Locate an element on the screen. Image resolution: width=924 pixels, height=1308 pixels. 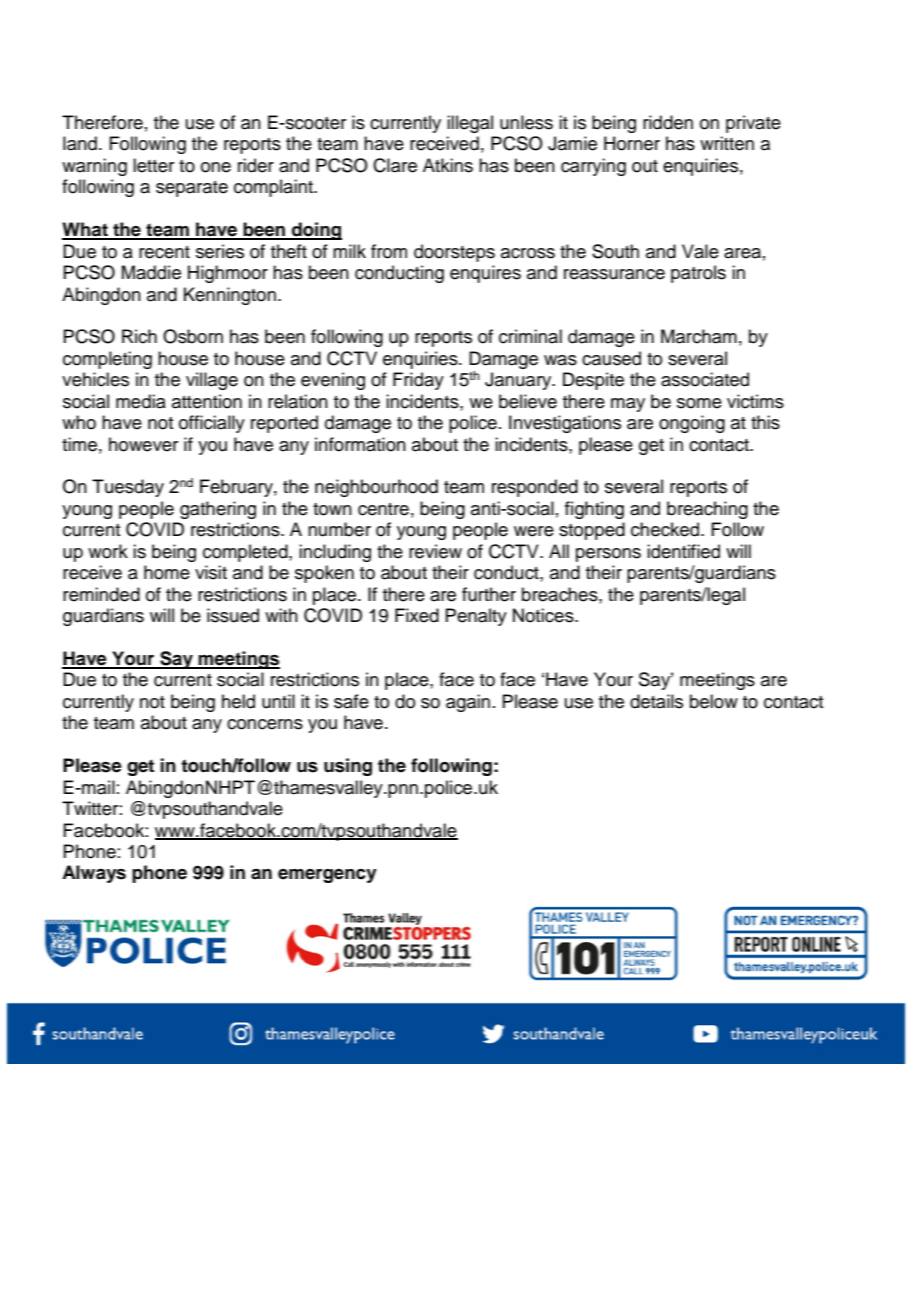
identified is located at coordinates (683, 551).
